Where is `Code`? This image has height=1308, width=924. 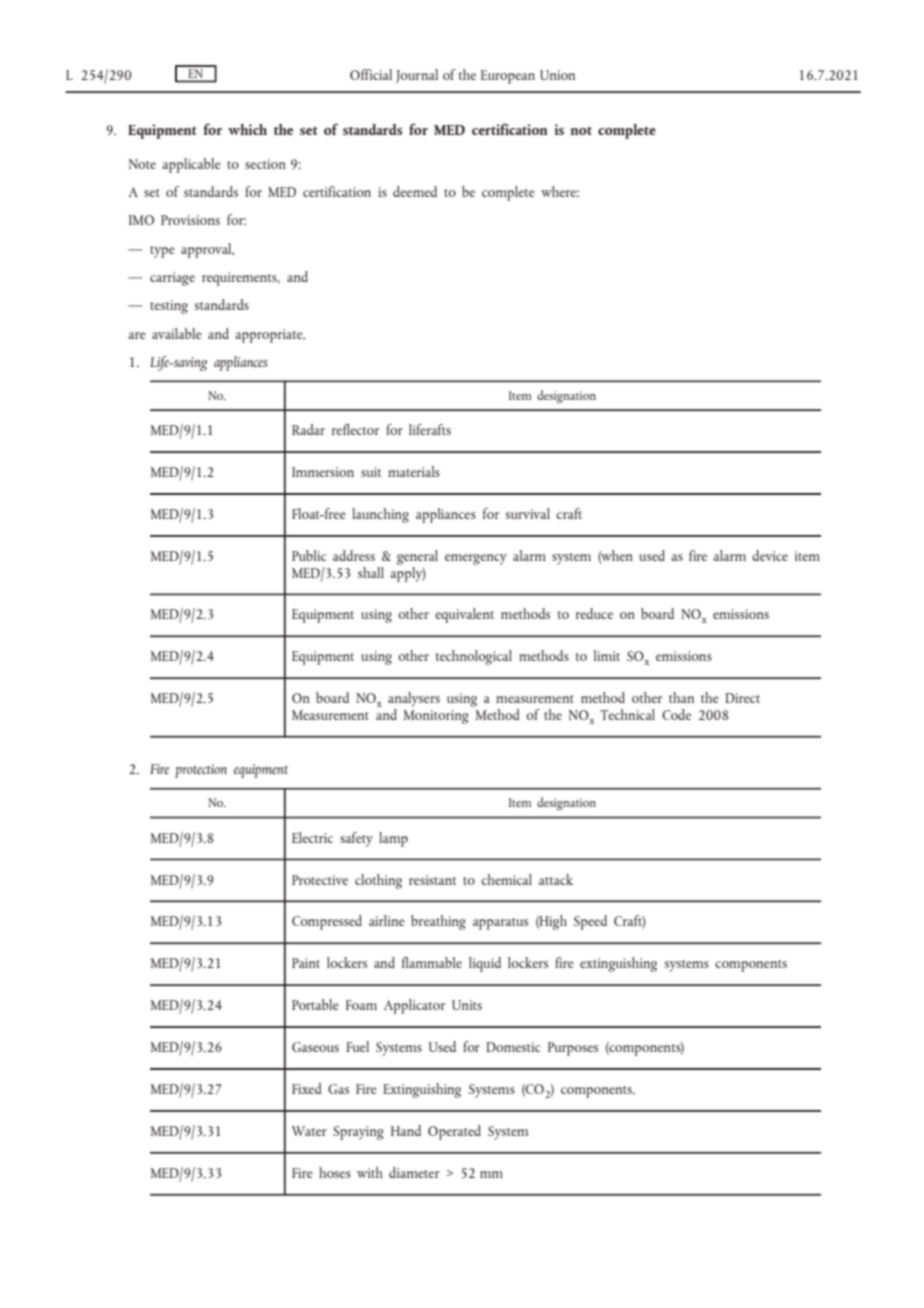
Code is located at coordinates (676, 714).
